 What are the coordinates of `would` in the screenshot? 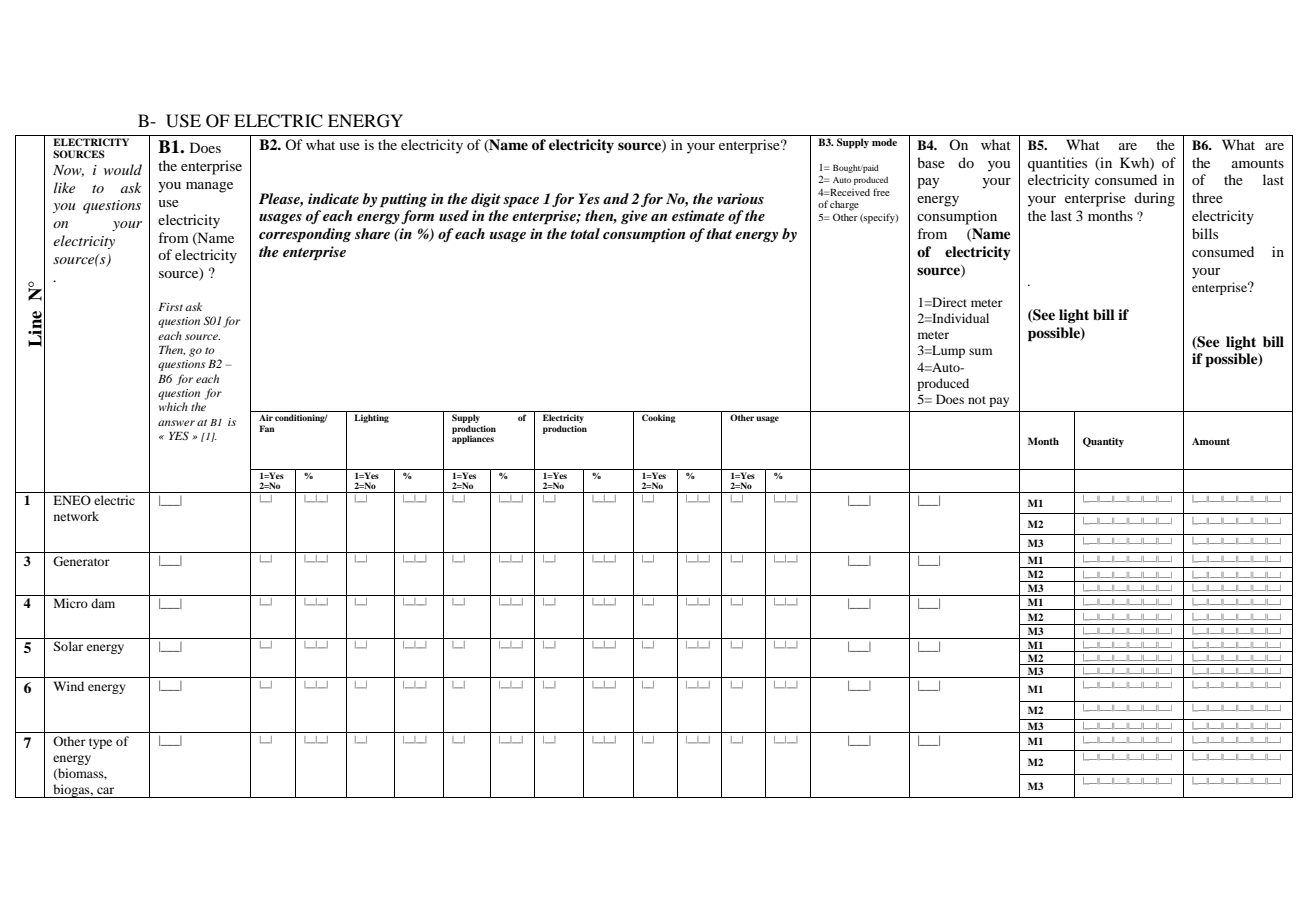 It's located at (123, 169).
